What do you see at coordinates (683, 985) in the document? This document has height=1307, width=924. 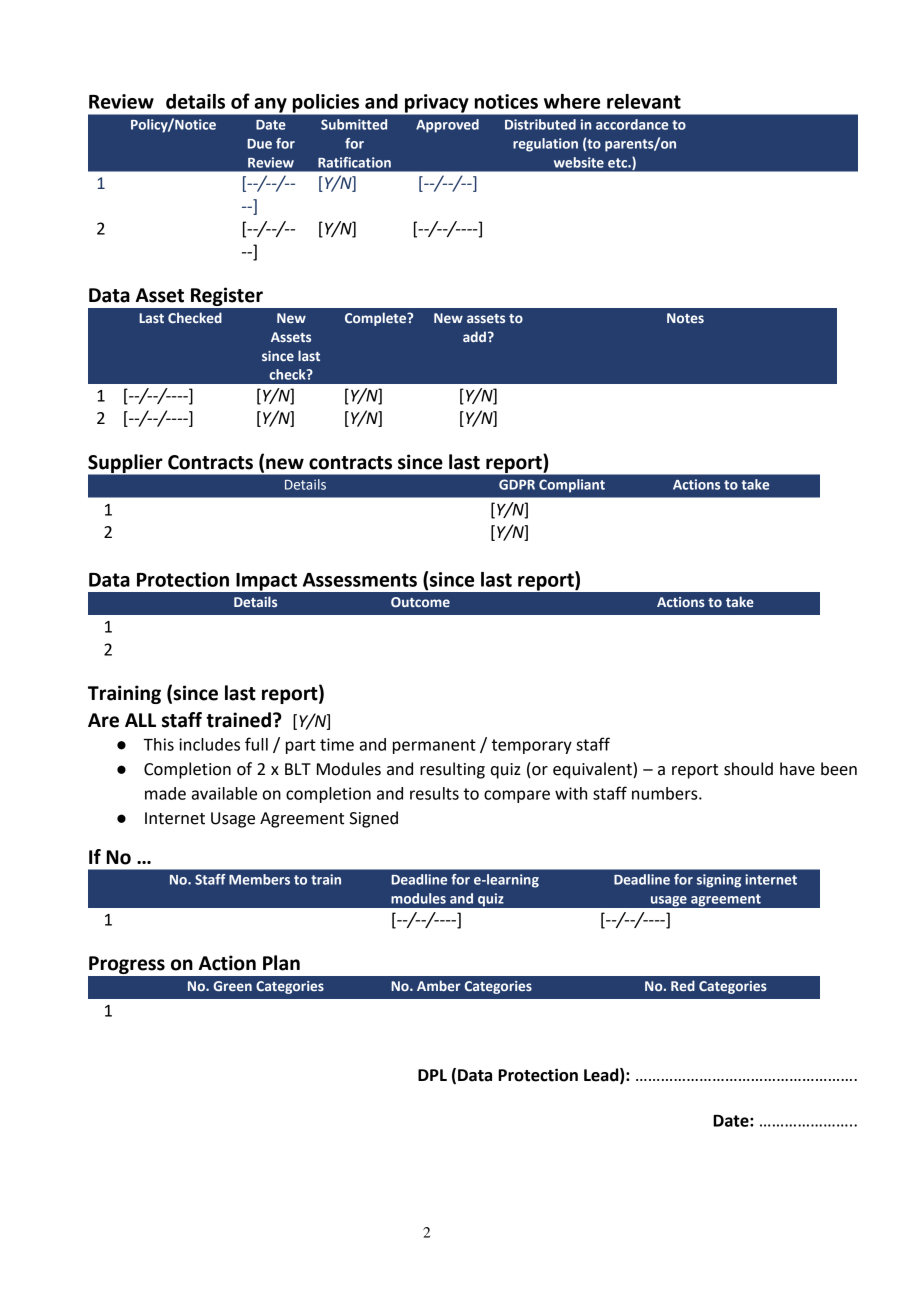 I see `Red` at bounding box center [683, 985].
